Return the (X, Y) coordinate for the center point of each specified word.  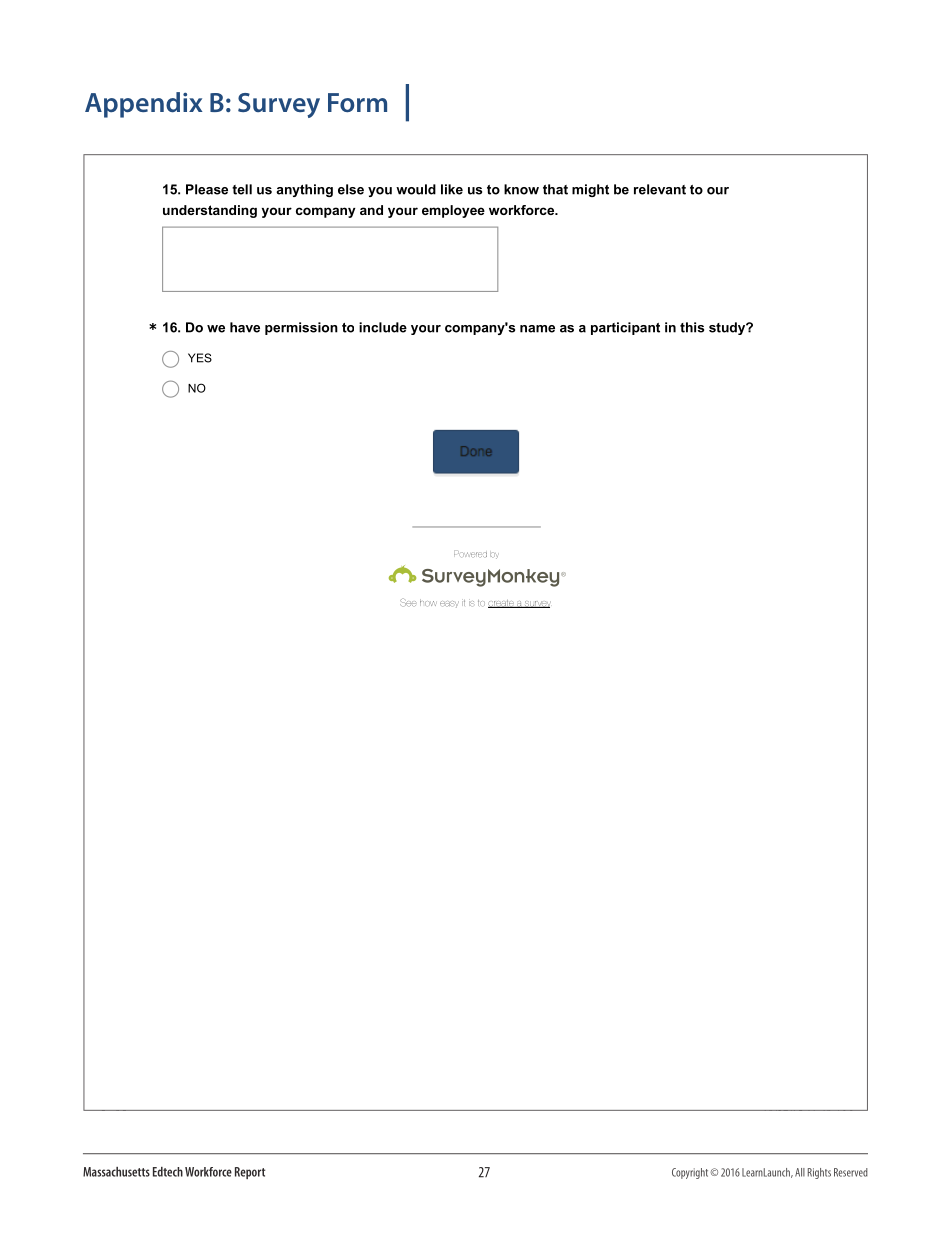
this (692, 327)
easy (449, 604)
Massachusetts (116, 1172)
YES (200, 358)
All (800, 1172)
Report (250, 1173)
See (408, 602)
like (452, 189)
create (502, 604)
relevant (660, 189)
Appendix (144, 105)
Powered (470, 553)
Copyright (691, 1173)
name (537, 329)
